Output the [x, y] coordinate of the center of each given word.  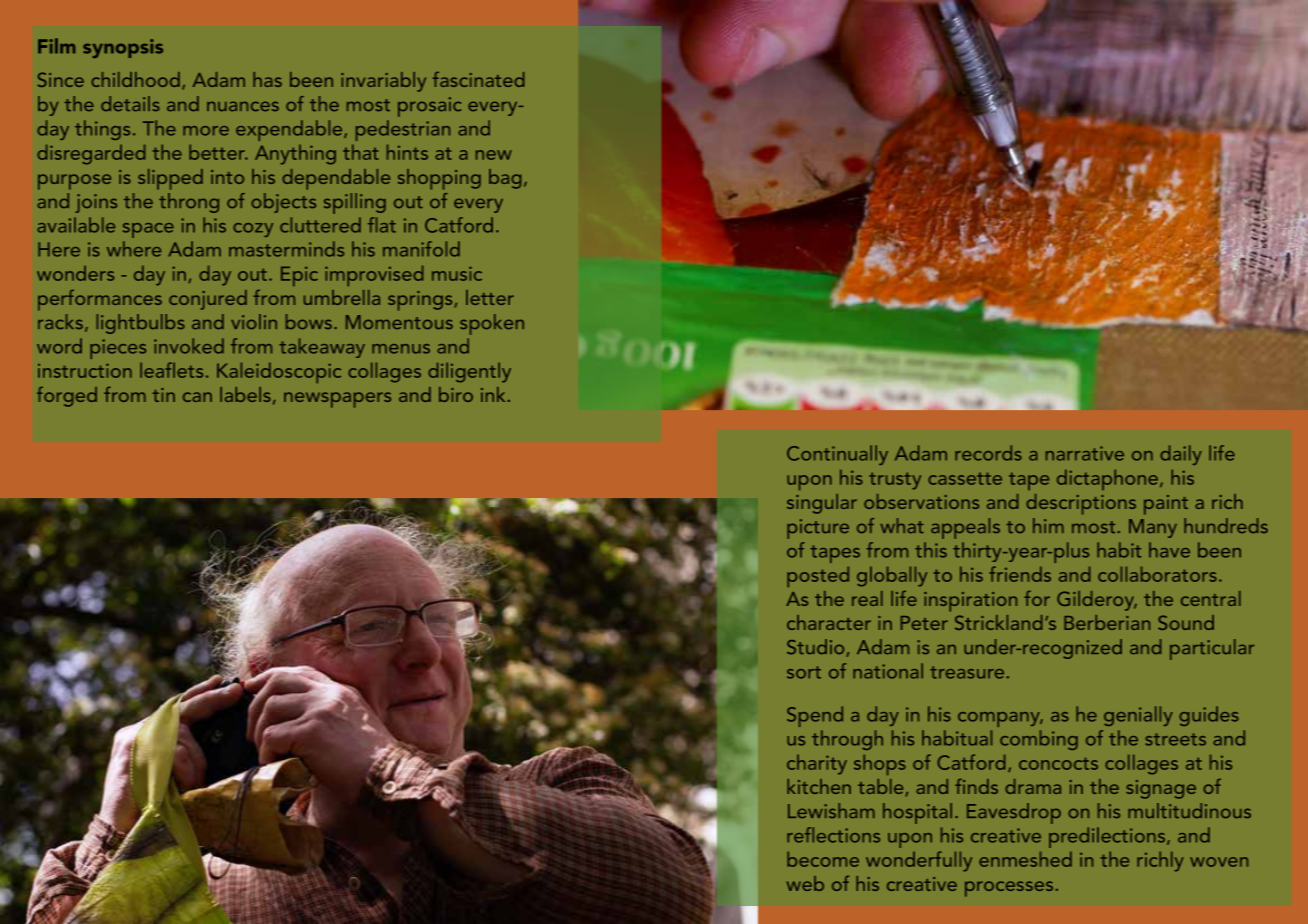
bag [505, 179]
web [805, 883]
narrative [1085, 453]
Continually [837, 455]
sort [804, 672]
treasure [967, 672]
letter [490, 297]
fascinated [478, 79]
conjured [208, 300]
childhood [135, 79]
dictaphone [1107, 479]
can [197, 397]
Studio [817, 648]
